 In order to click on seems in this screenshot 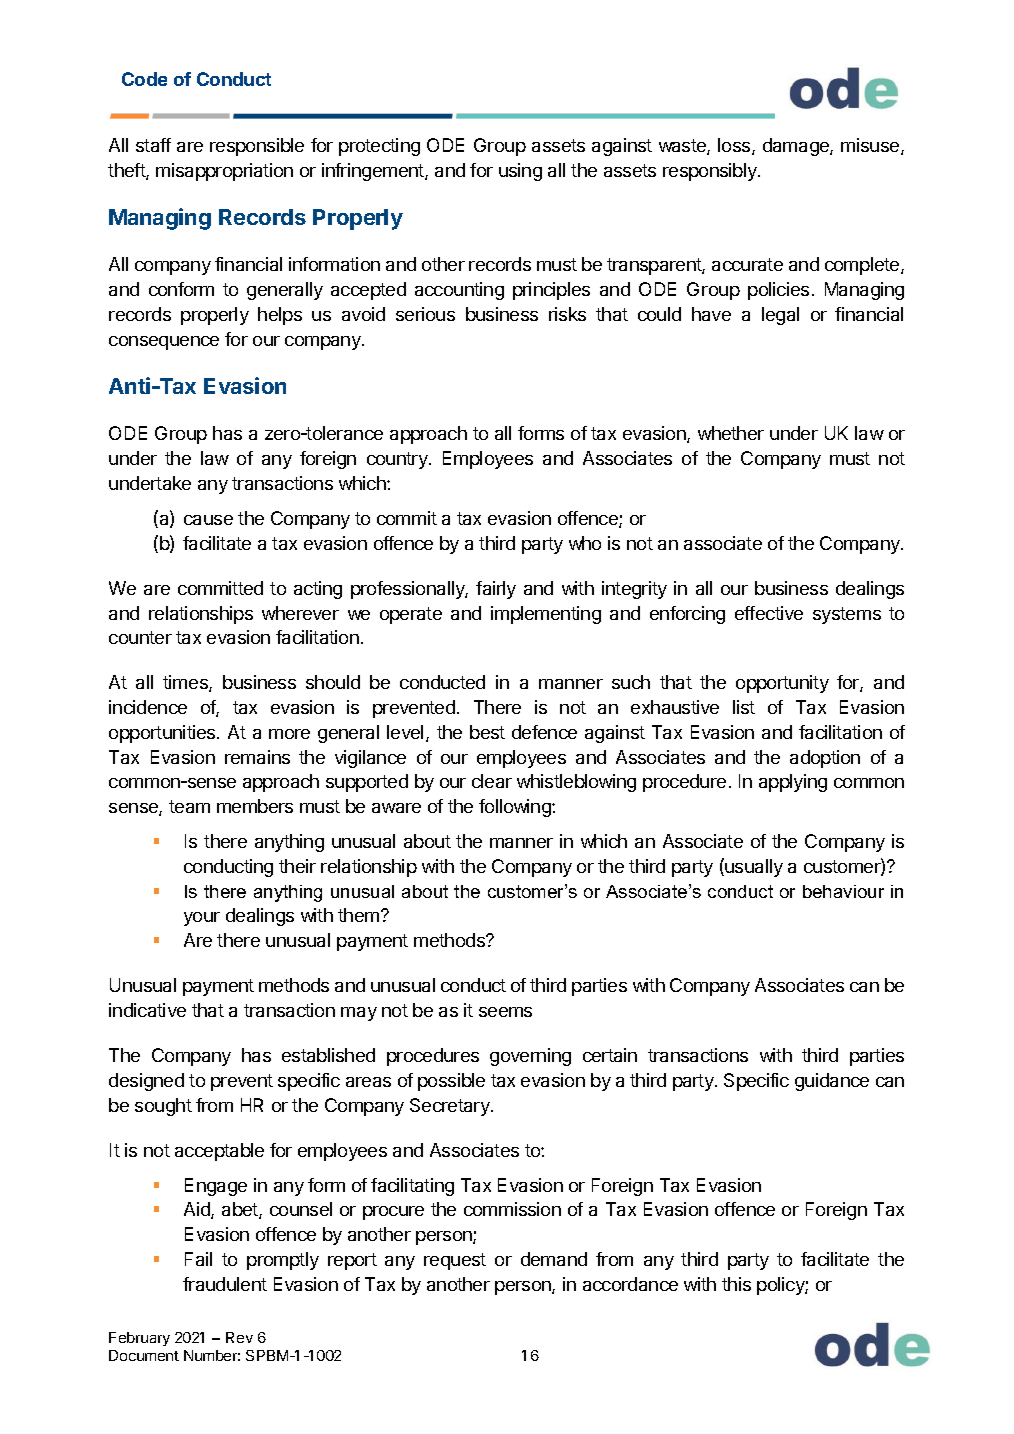, I will do `click(505, 1012)`.
